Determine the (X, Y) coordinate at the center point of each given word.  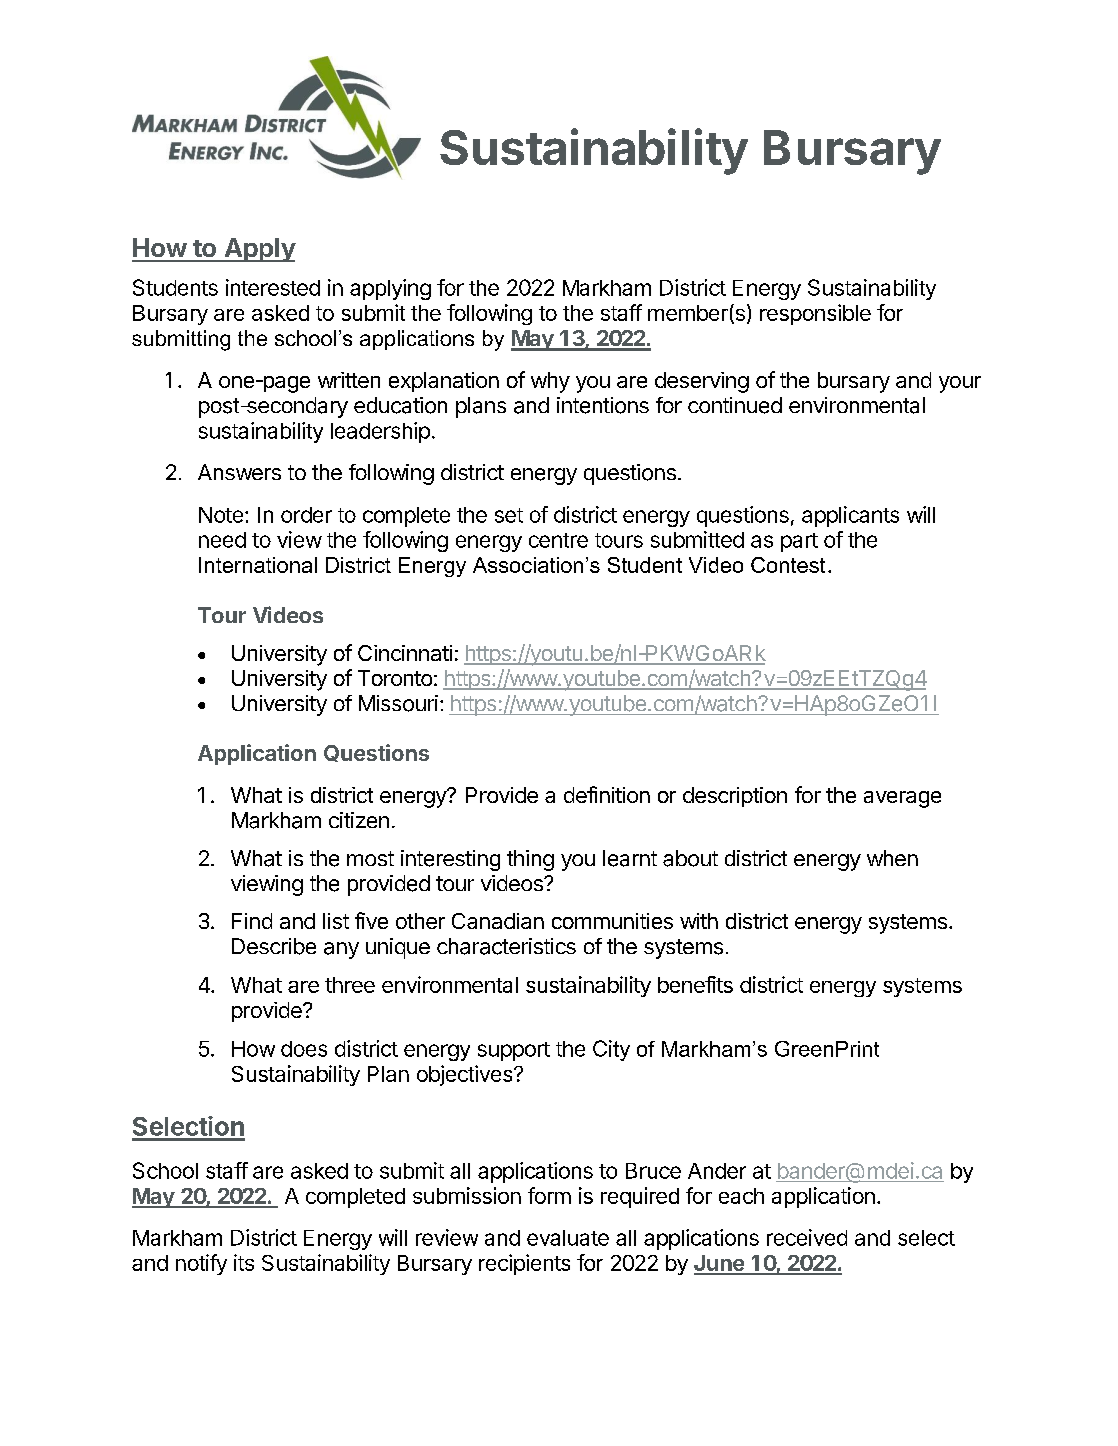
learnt (630, 858)
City (611, 1050)
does (304, 1049)
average (902, 799)
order (306, 515)
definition (607, 794)
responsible (815, 314)
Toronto (395, 678)
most (370, 858)
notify (201, 1264)
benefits (695, 984)
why (550, 382)
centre (558, 540)
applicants (850, 516)
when (892, 858)
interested (273, 287)
